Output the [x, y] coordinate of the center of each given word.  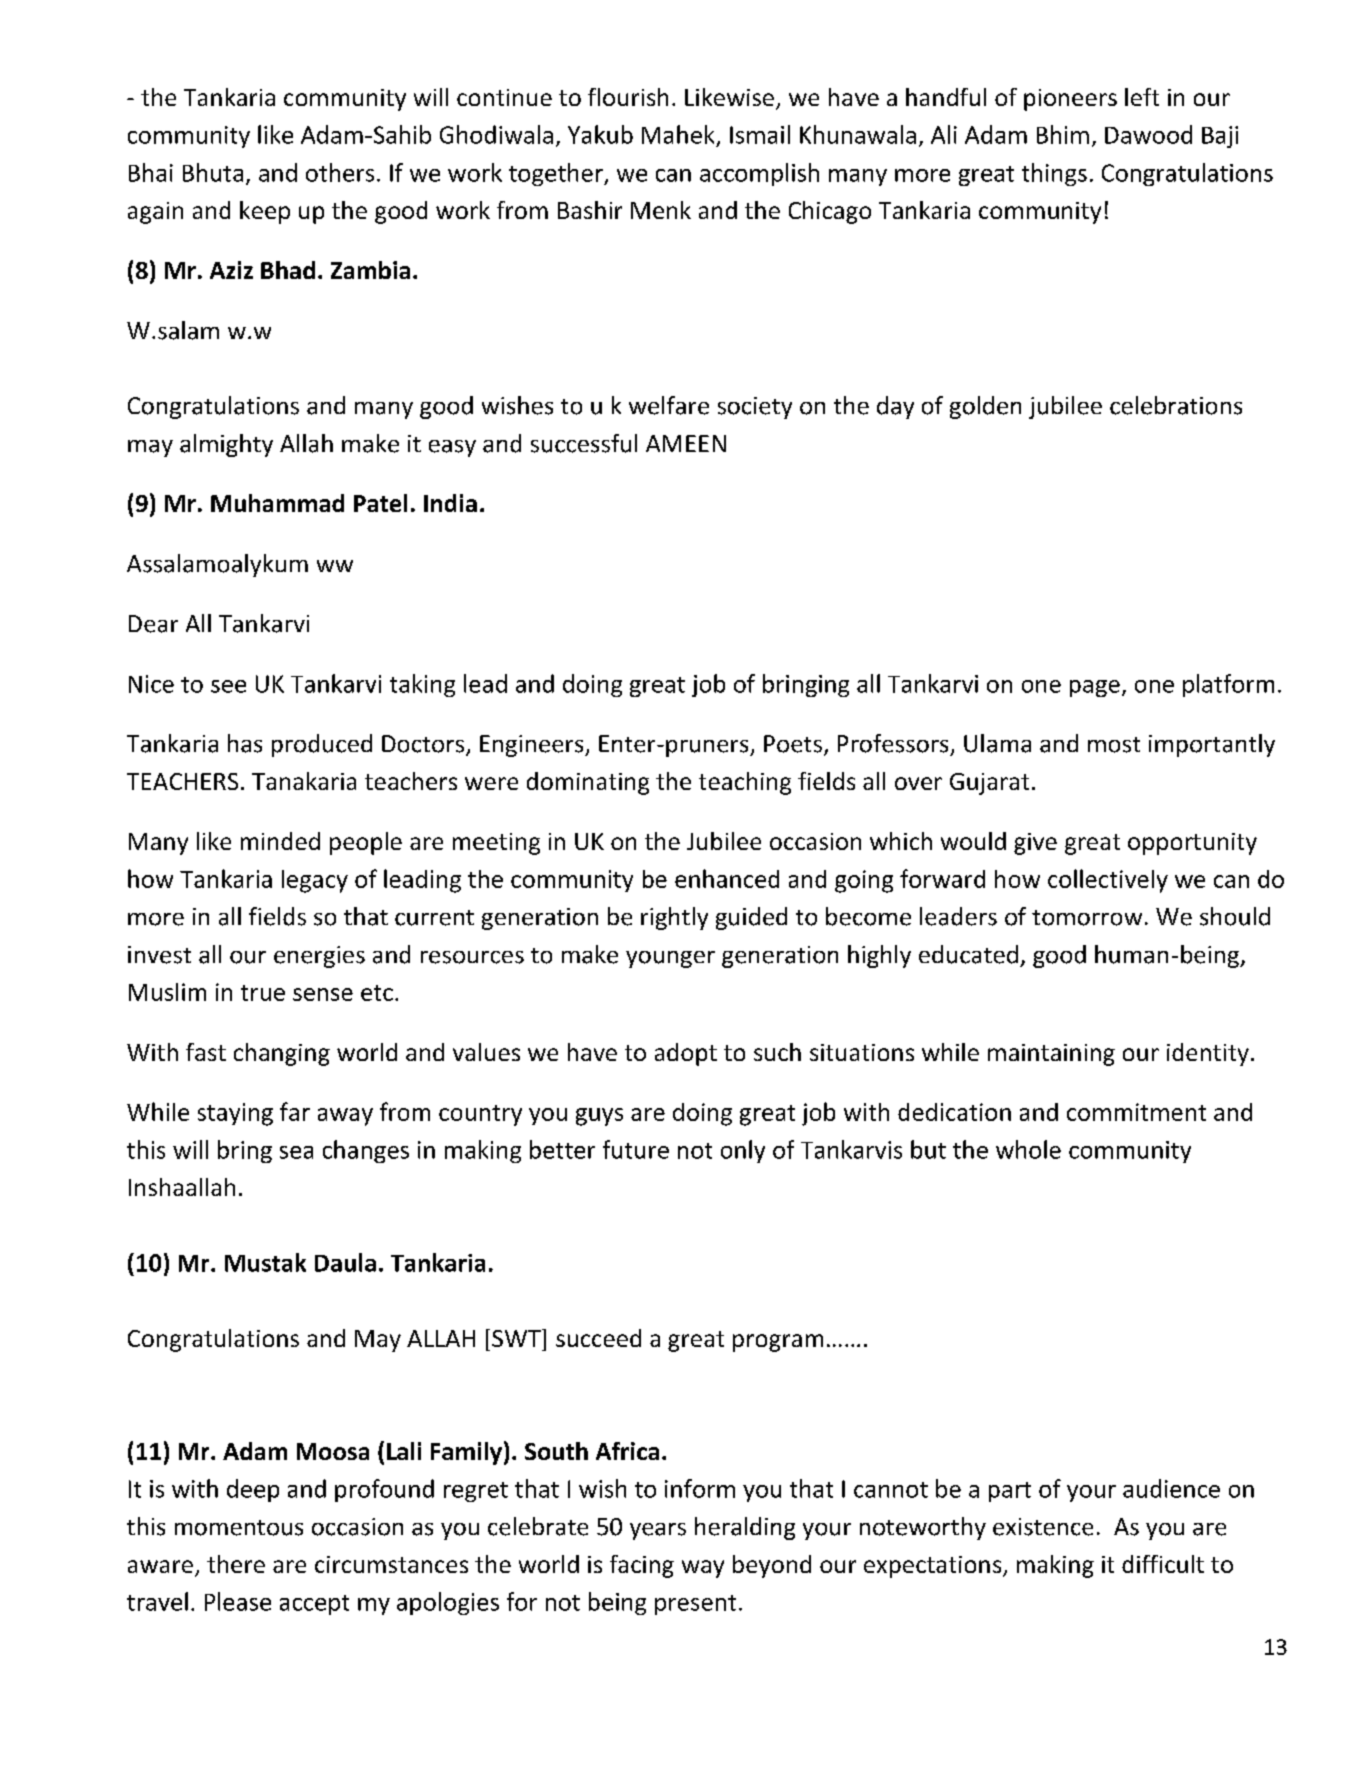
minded [280, 841]
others [340, 172]
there [236, 1564]
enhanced [727, 878]
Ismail [760, 134]
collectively [1108, 881]
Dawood [1148, 134]
